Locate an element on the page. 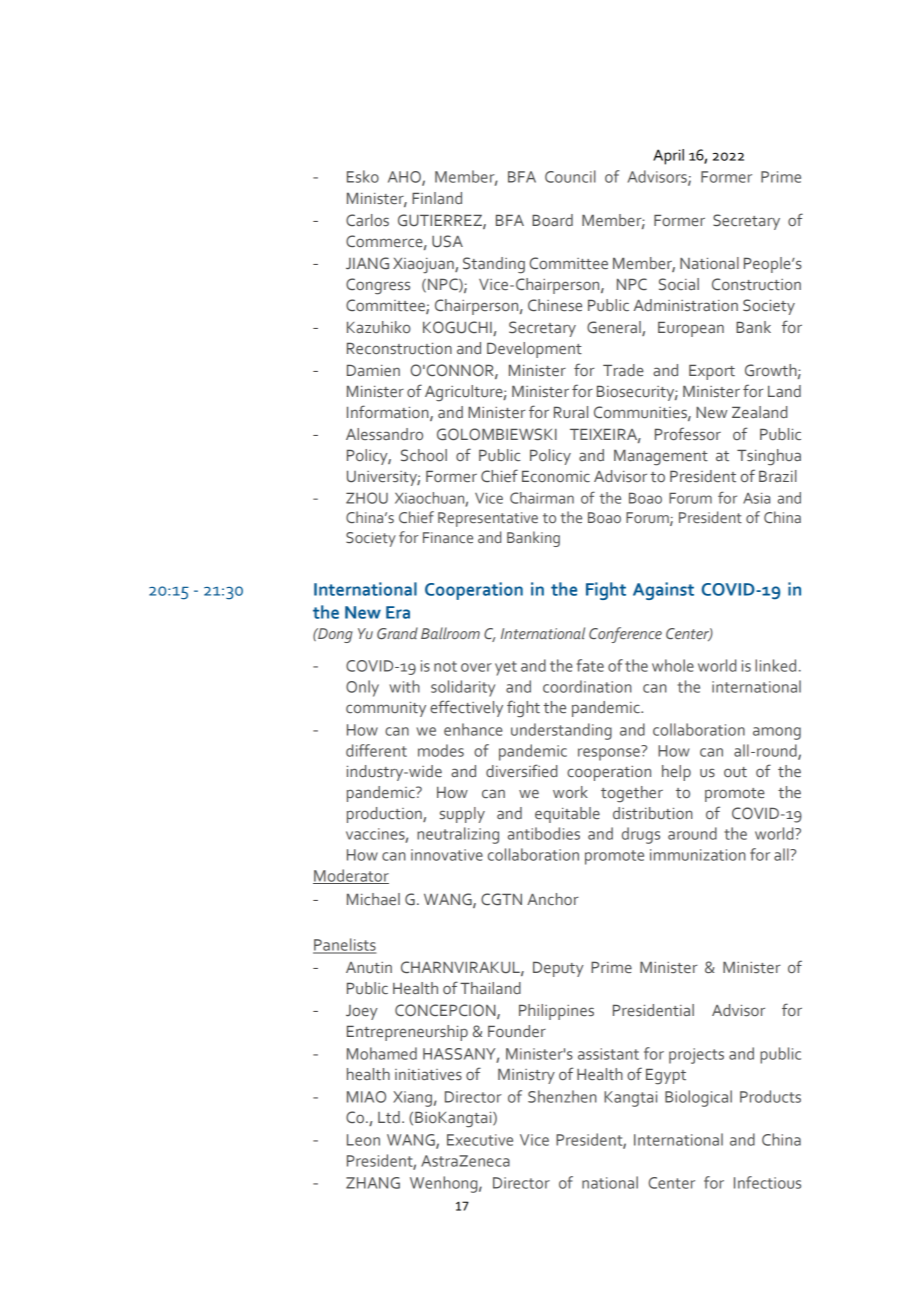 The width and height of the document is (924, 1308). Chairman is located at coordinates (542, 498).
